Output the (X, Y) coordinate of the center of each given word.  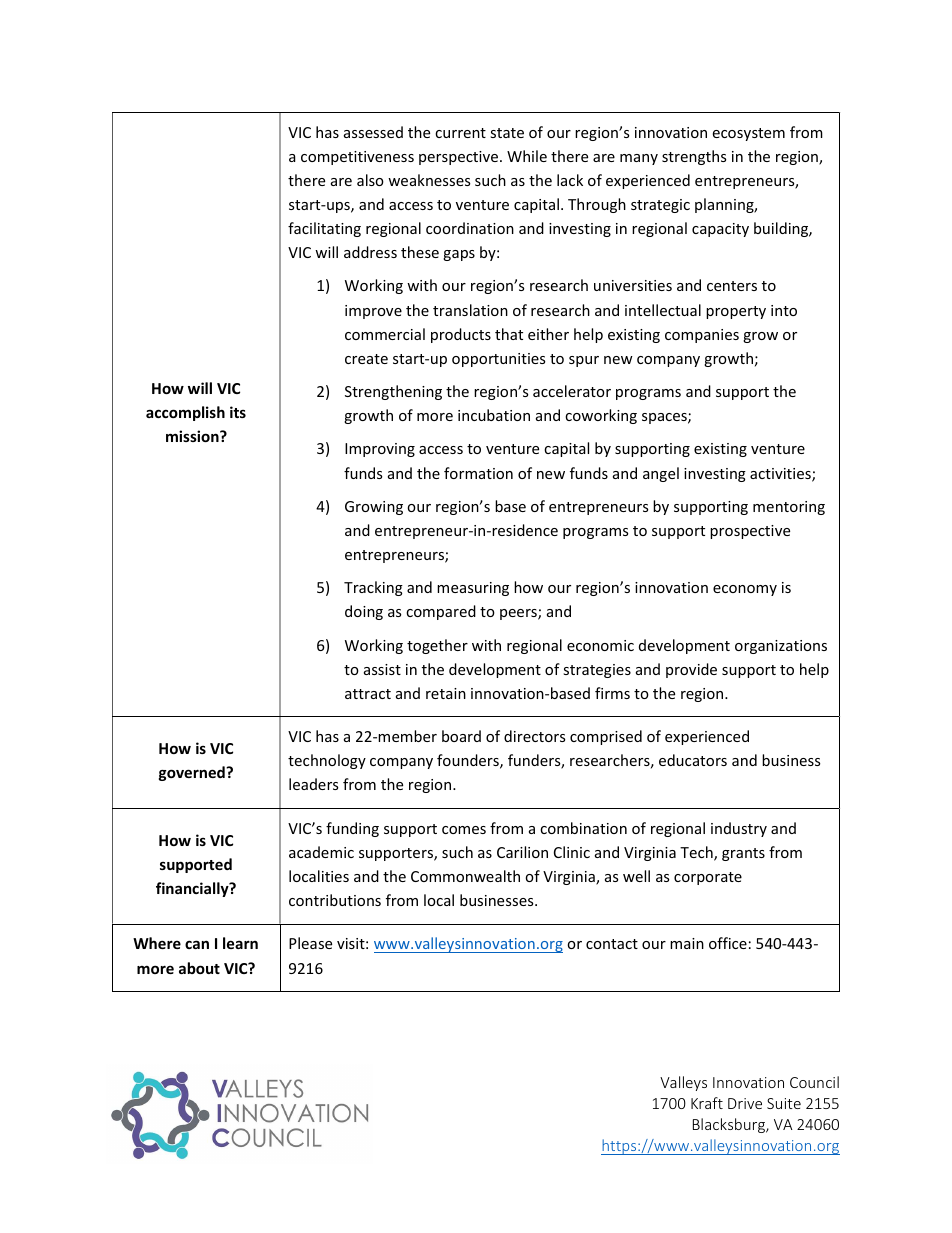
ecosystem (749, 134)
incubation (494, 415)
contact (612, 944)
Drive (745, 1103)
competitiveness (357, 158)
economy (745, 590)
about (199, 968)
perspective (460, 158)
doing (364, 612)
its (238, 412)
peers (519, 614)
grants (743, 854)
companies (702, 336)
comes (464, 830)
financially (193, 889)
